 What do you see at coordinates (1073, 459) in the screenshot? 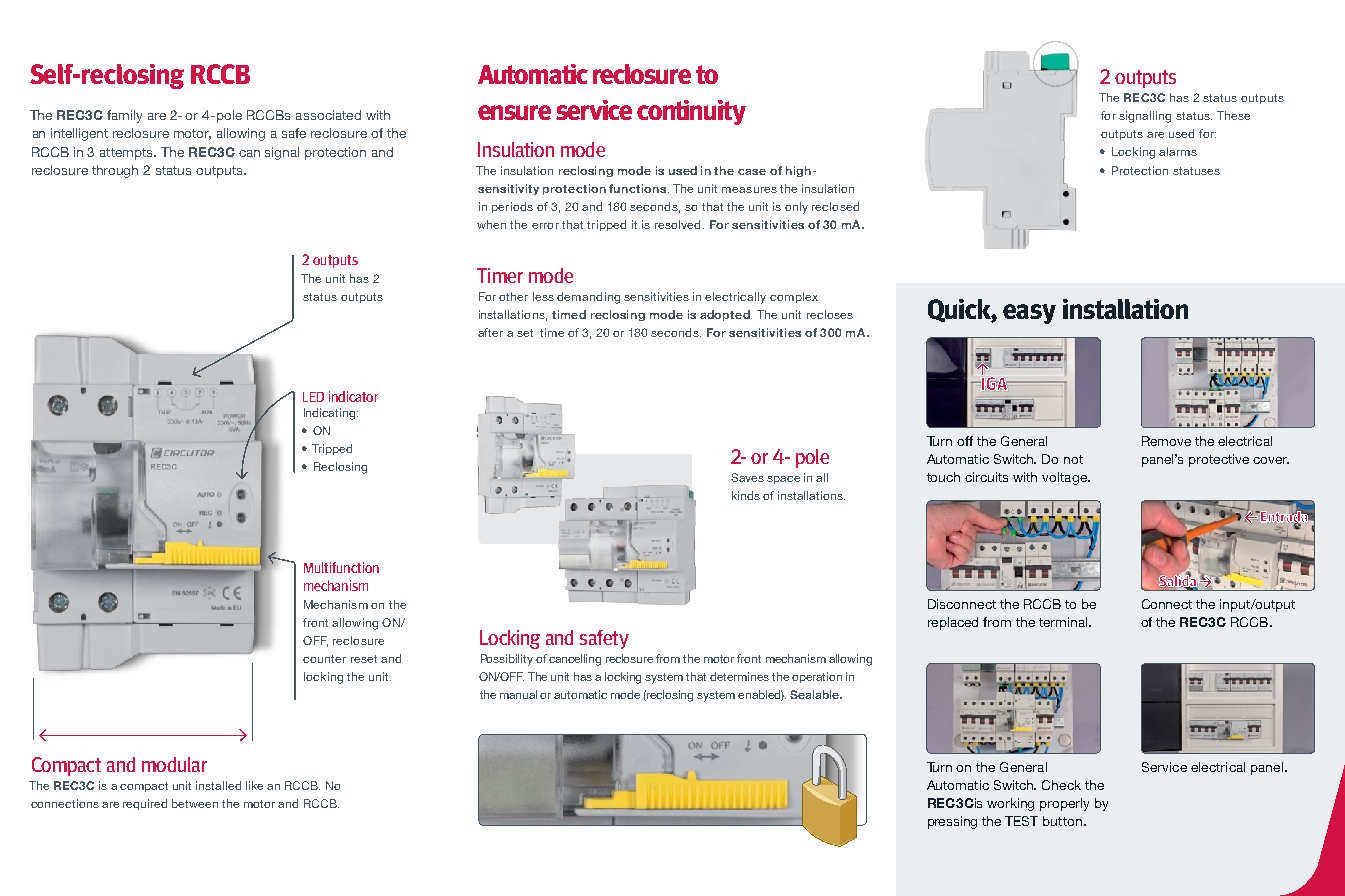
I see `not` at bounding box center [1073, 459].
